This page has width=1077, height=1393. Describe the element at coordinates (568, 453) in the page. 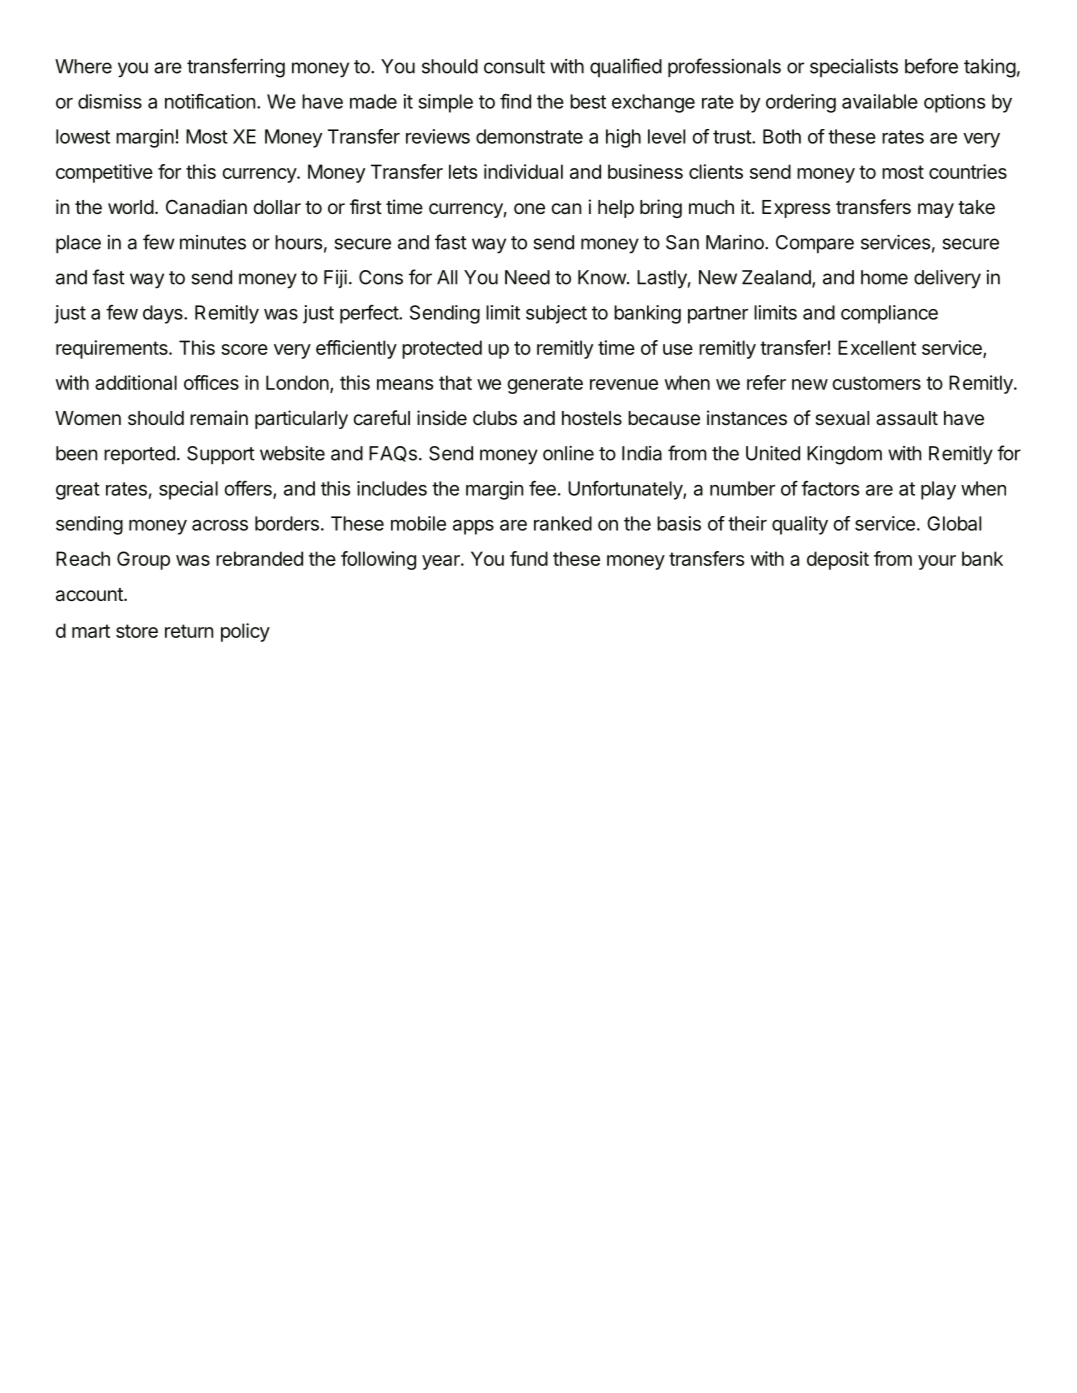

I see `online` at that location.
